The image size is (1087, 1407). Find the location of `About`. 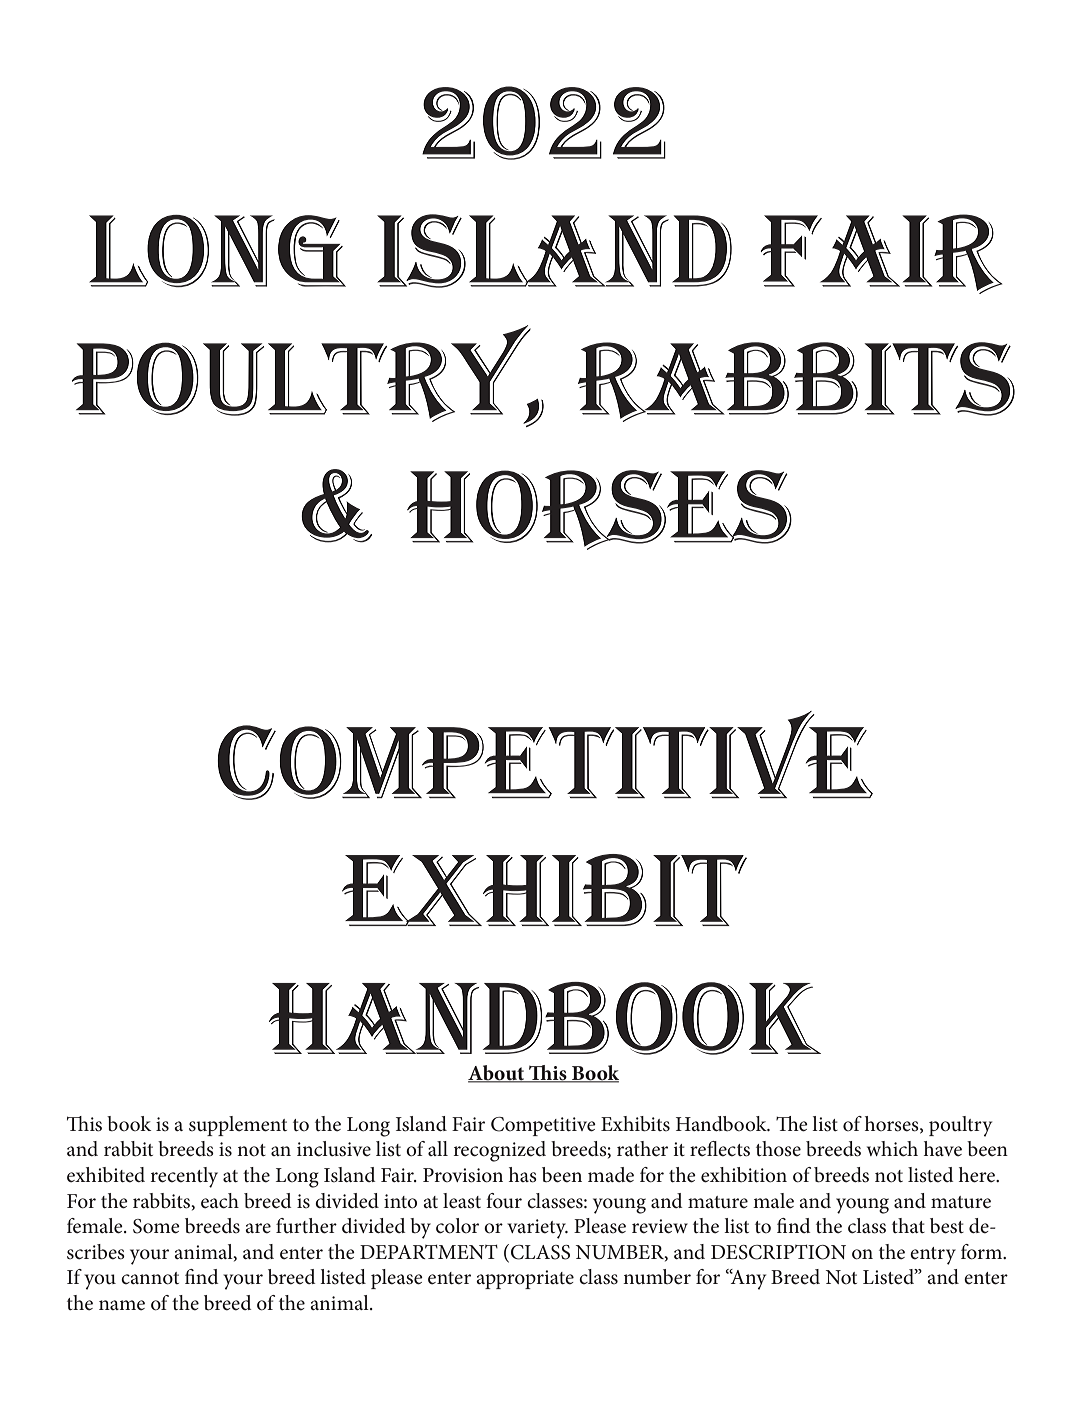

About is located at coordinates (497, 1073).
